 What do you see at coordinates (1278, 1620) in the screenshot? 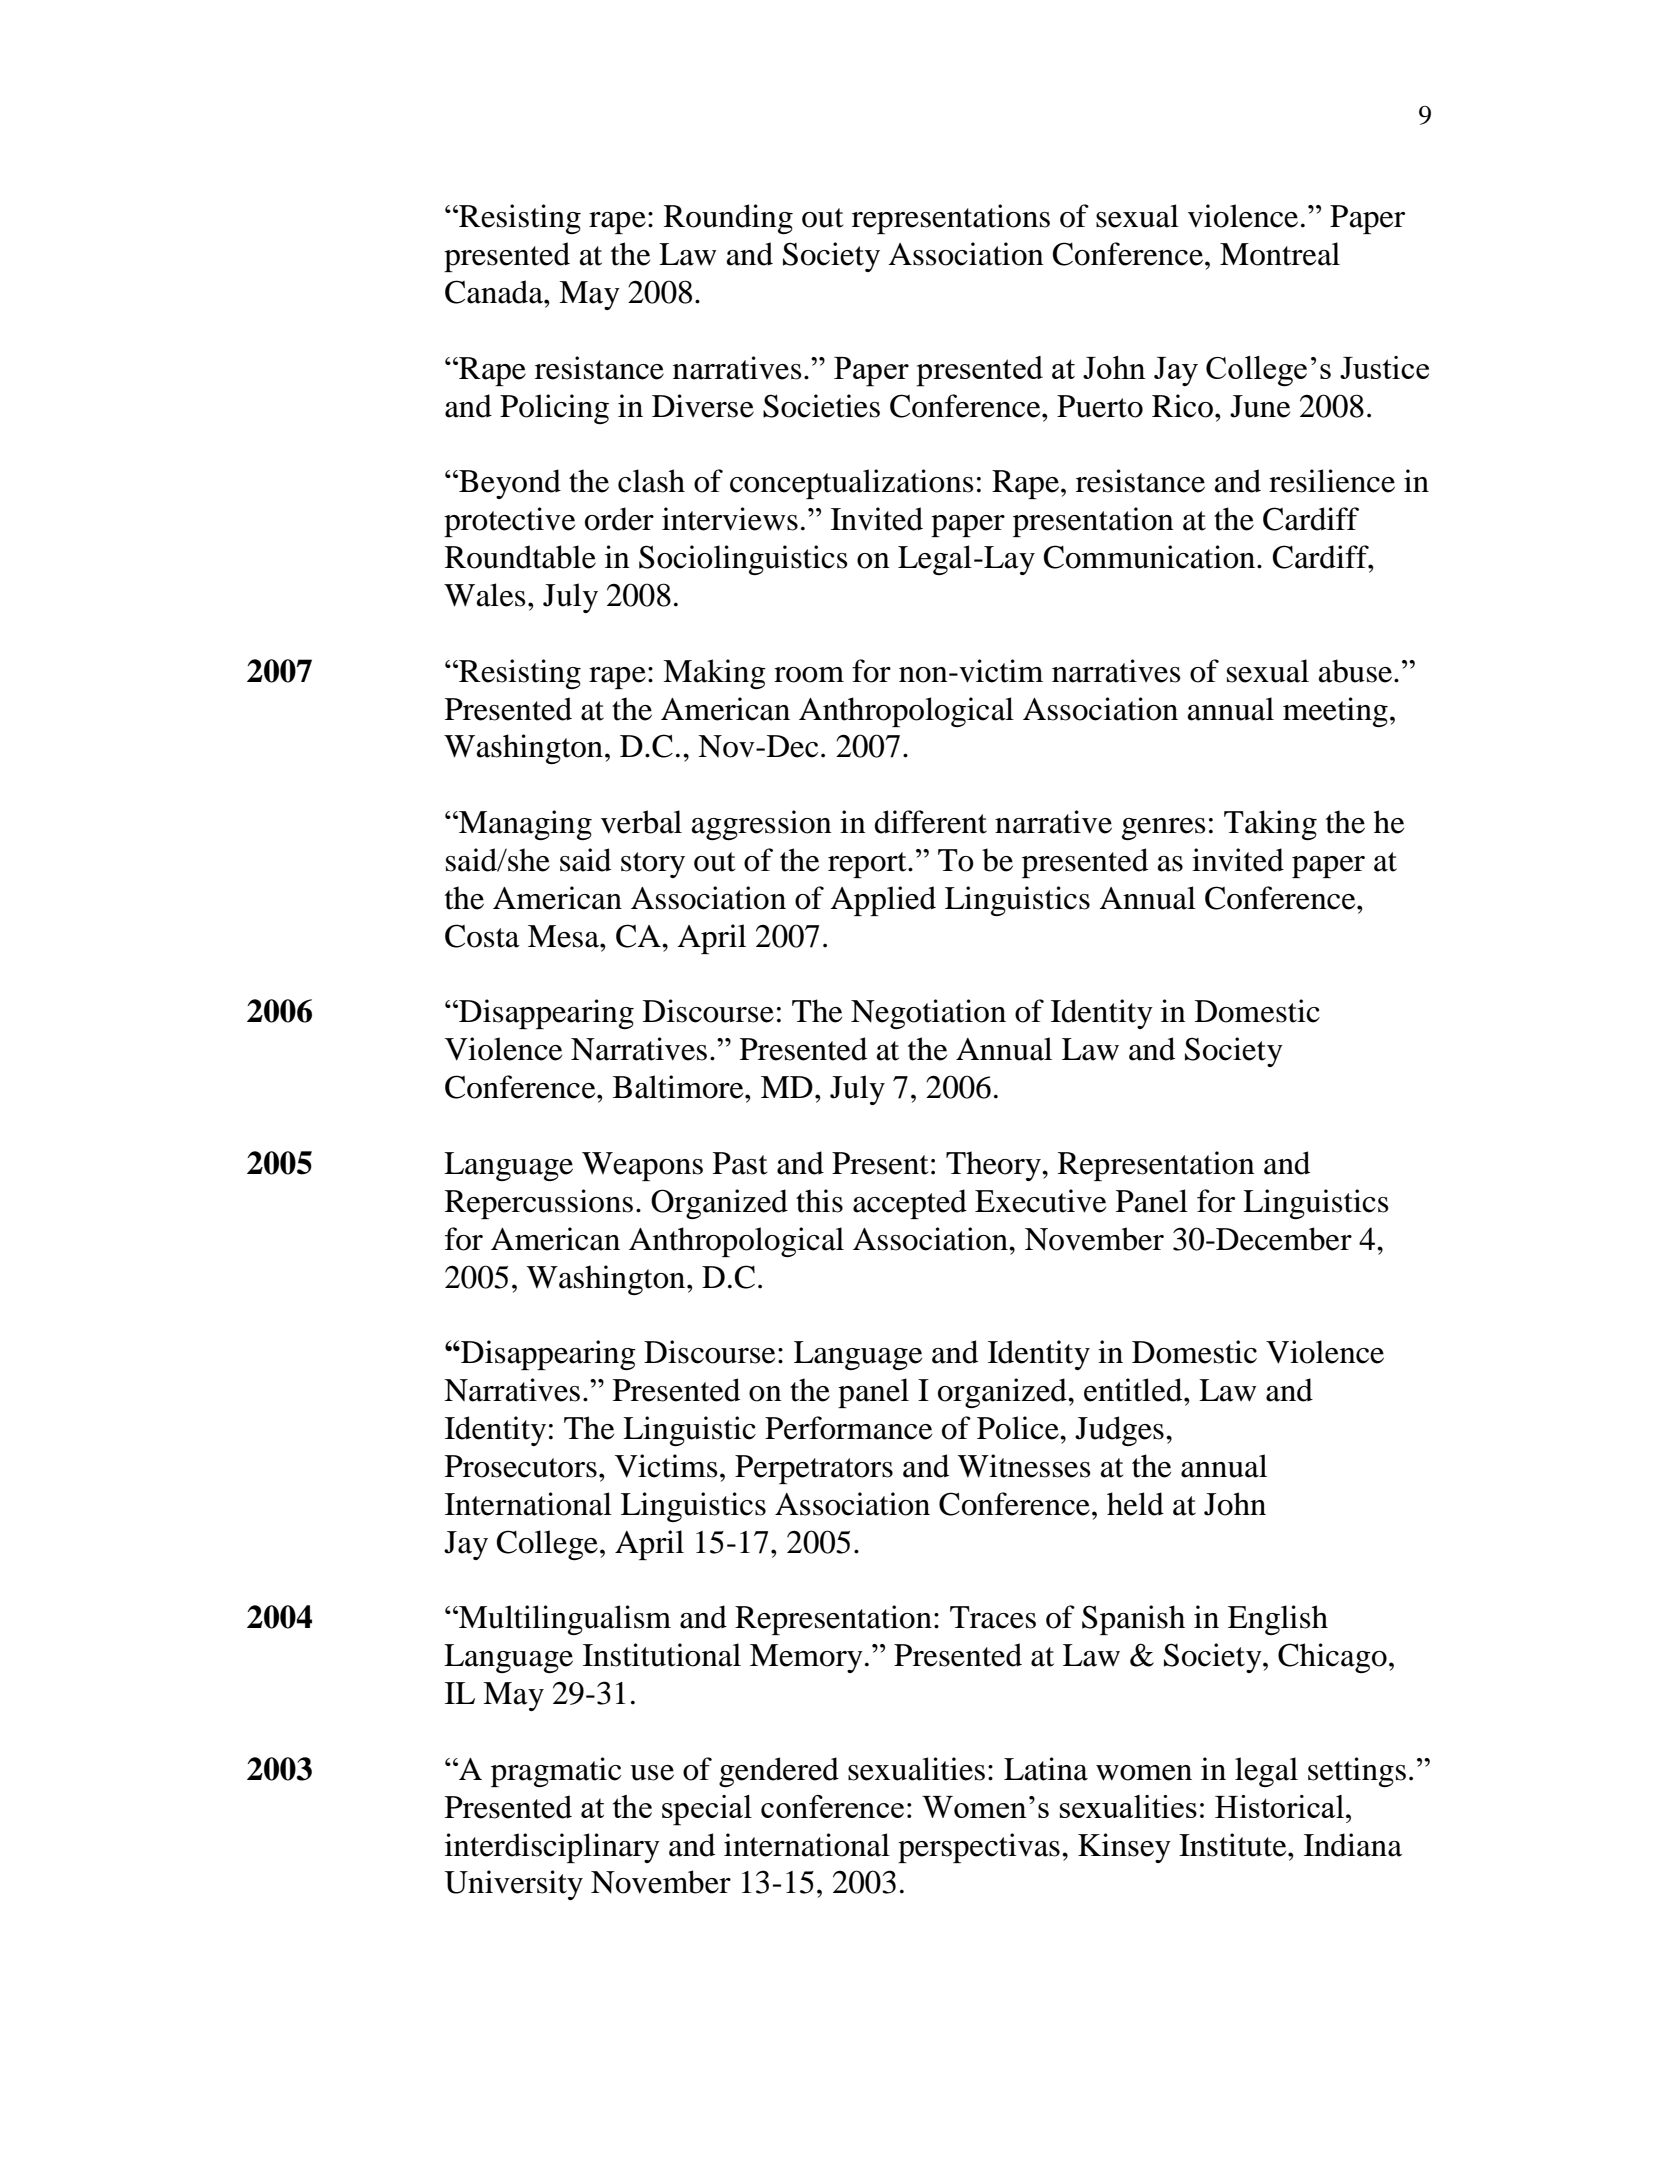
I see `English` at bounding box center [1278, 1620].
